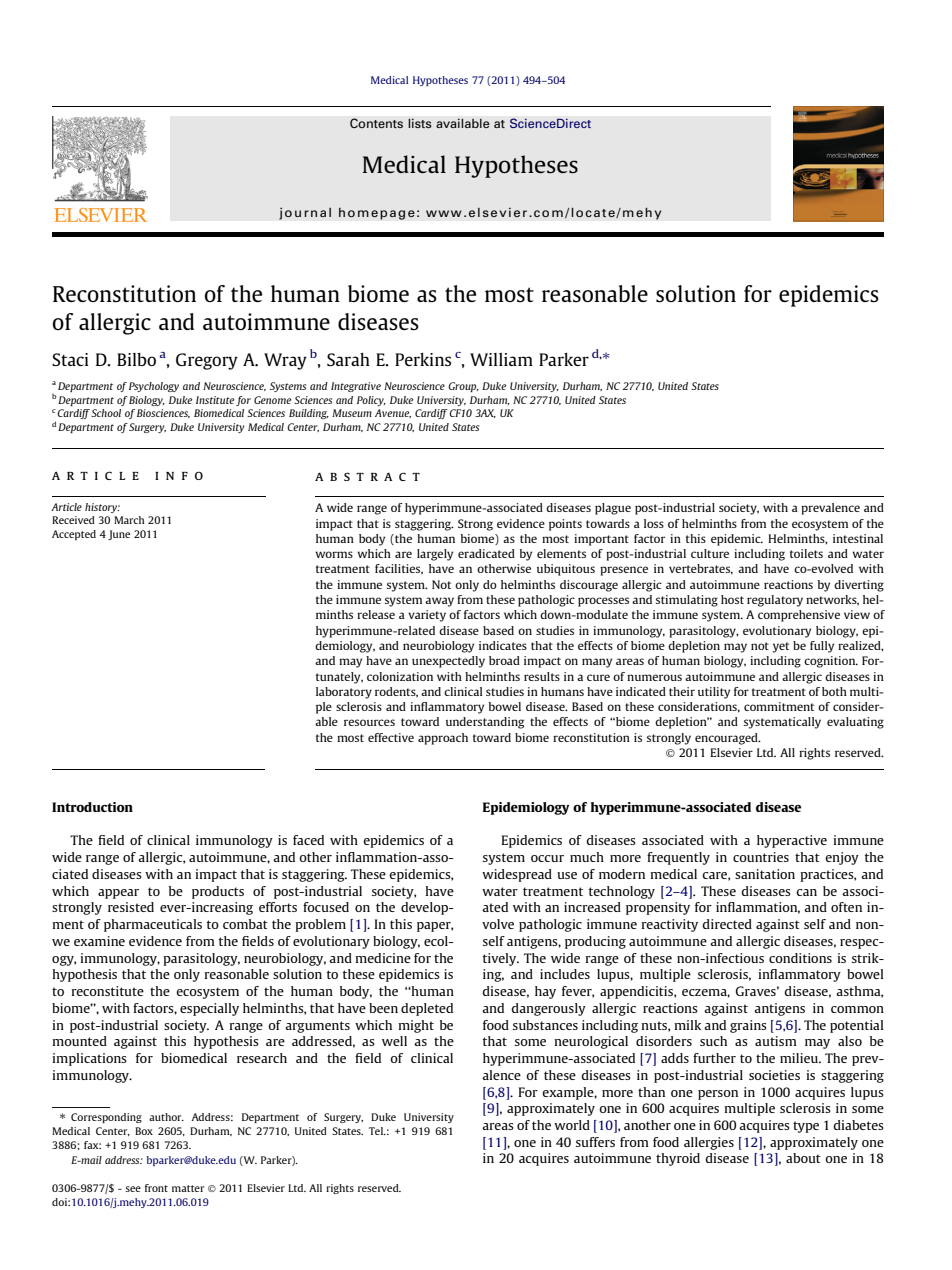 The height and width of the image is (1270, 952). What do you see at coordinates (727, 924) in the image?
I see `directed` at bounding box center [727, 924].
